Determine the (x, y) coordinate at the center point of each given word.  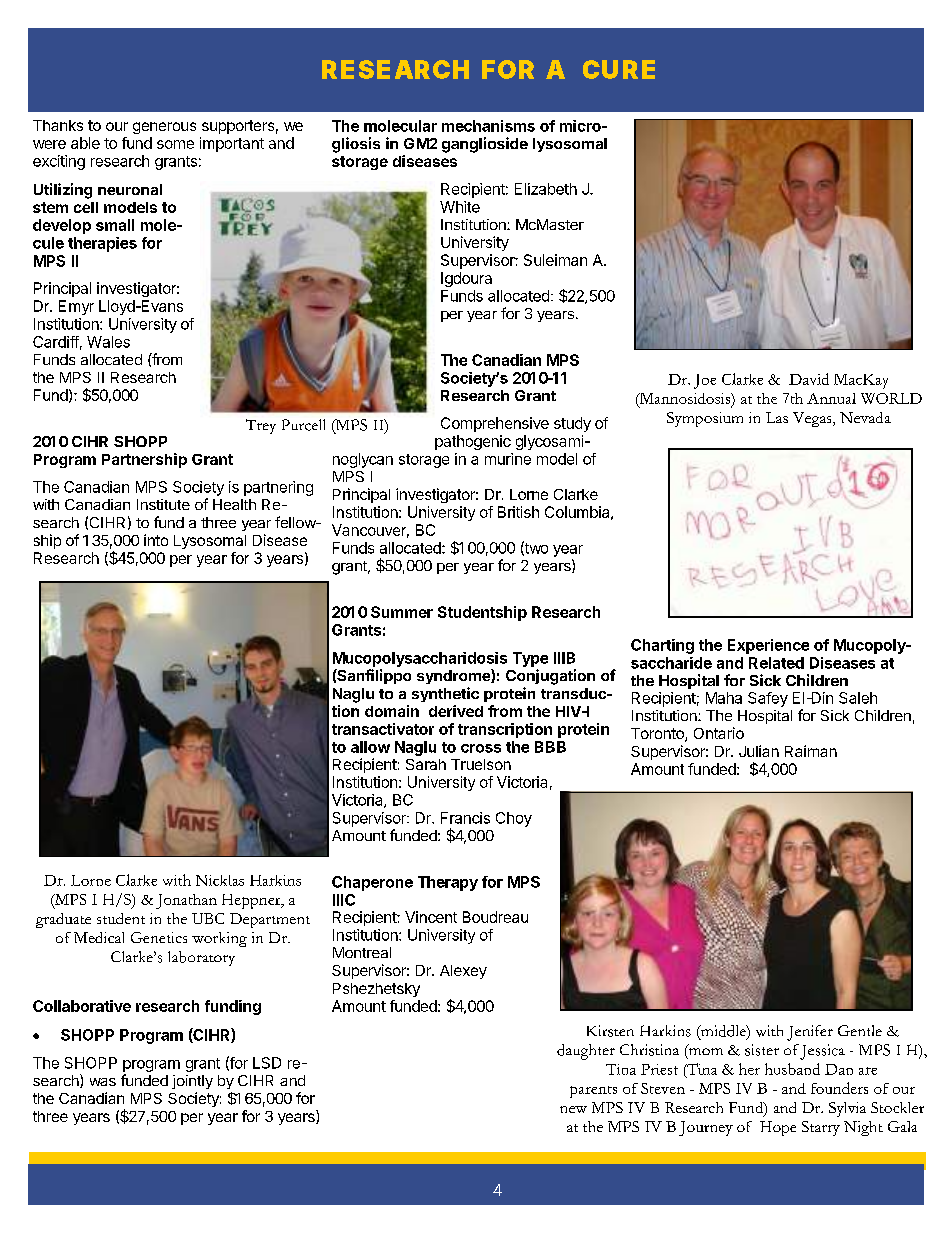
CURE (619, 69)
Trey (261, 426)
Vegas (813, 419)
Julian (759, 751)
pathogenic (473, 442)
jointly (192, 1082)
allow (370, 747)
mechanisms (488, 126)
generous (164, 128)
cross (481, 748)
